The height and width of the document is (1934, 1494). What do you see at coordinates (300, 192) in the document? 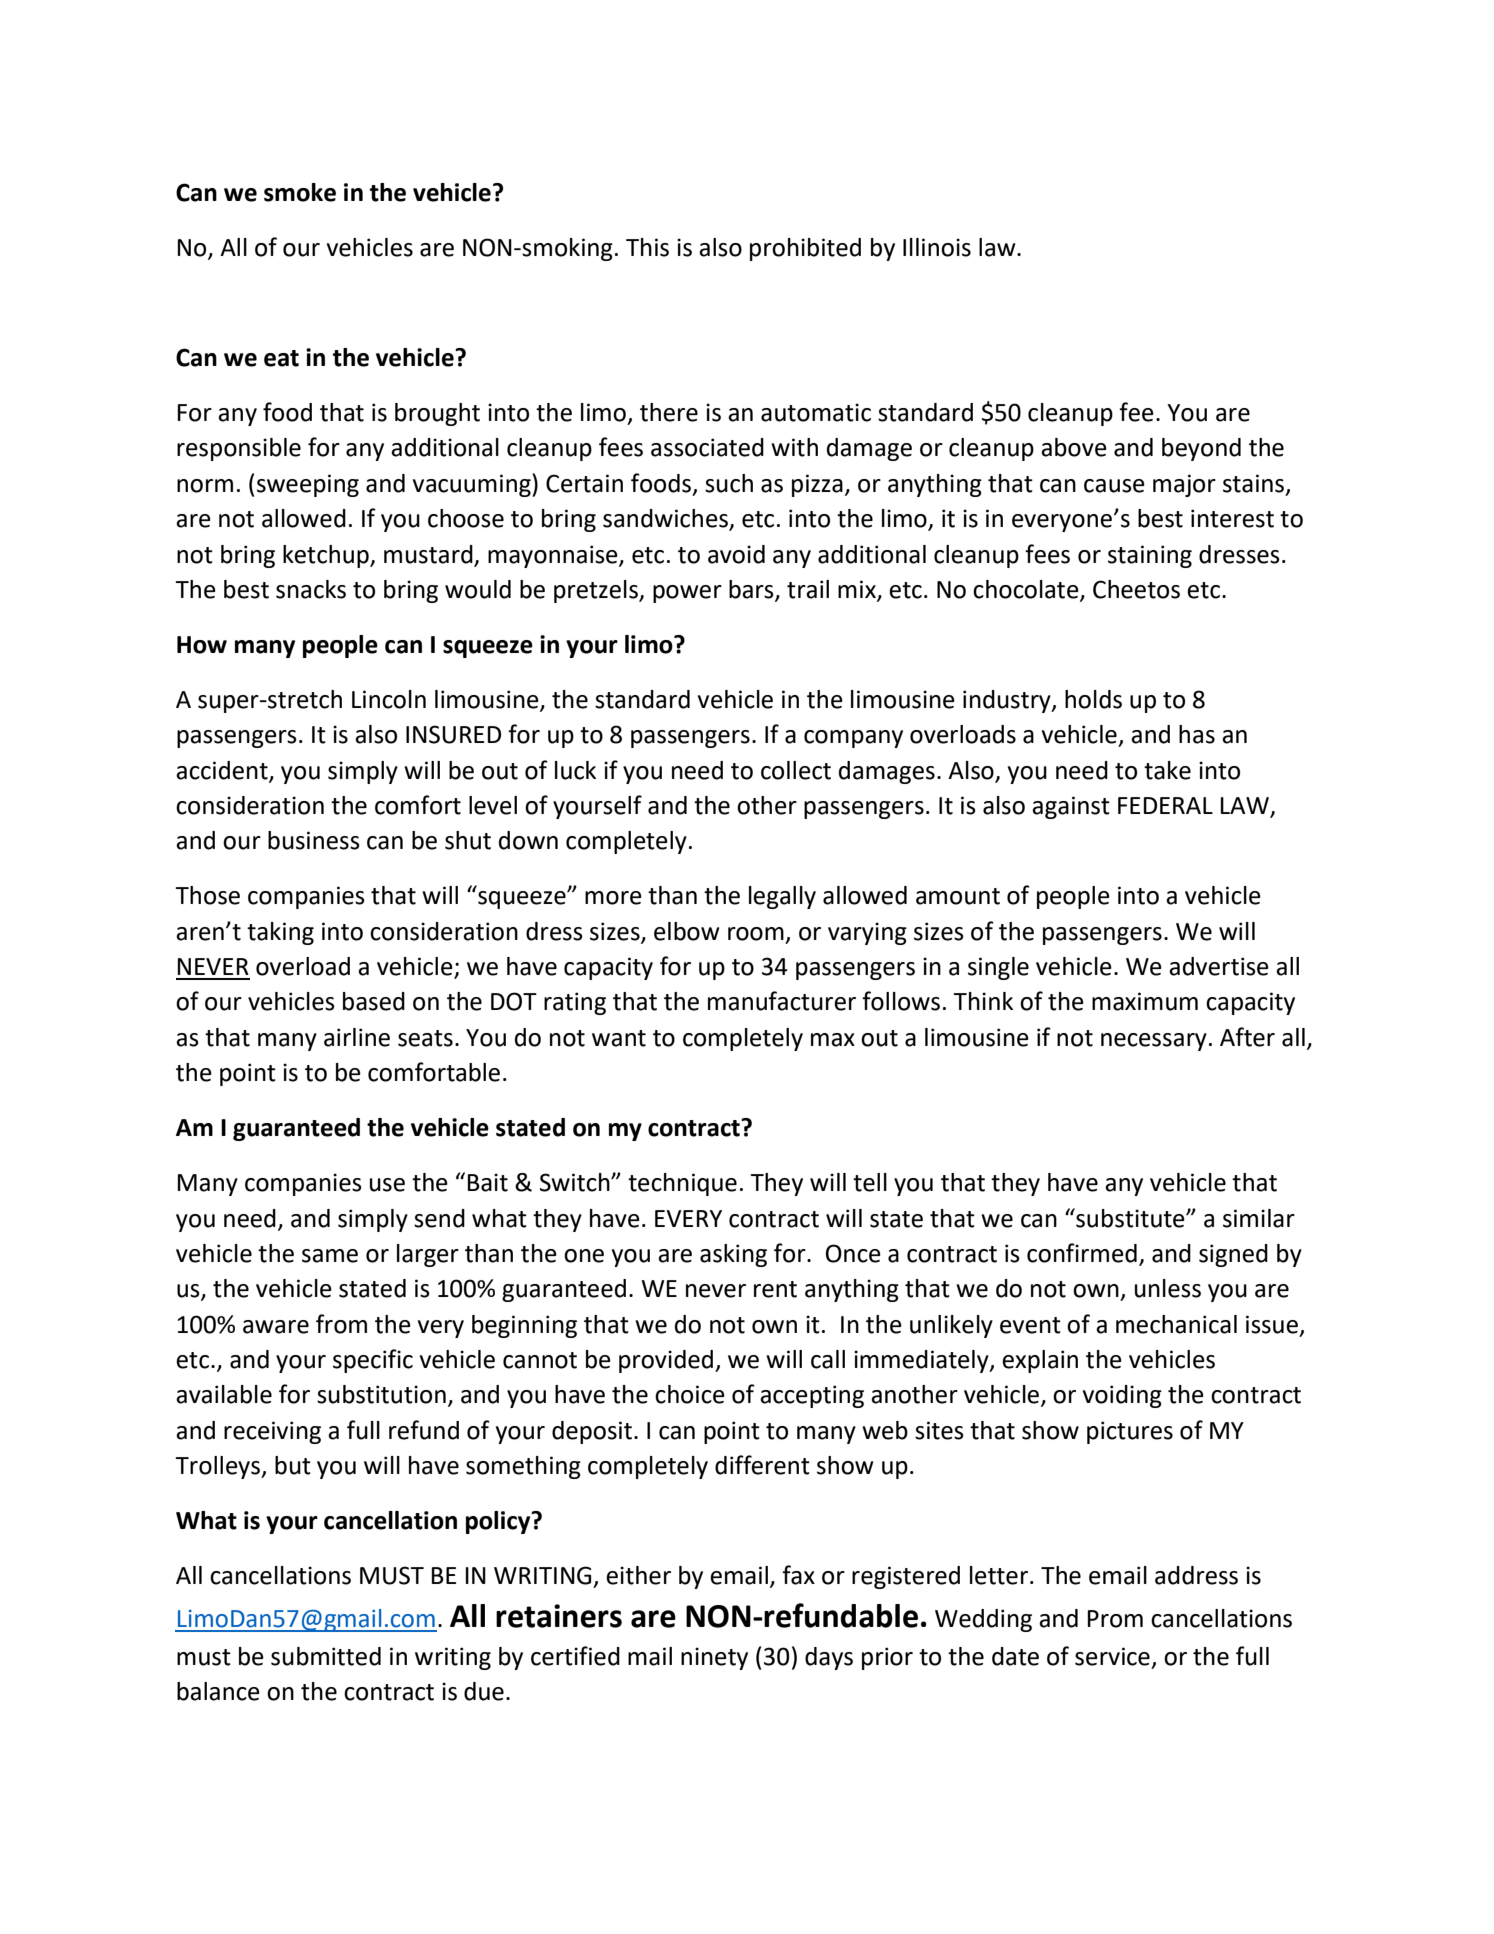
I see `smoke` at bounding box center [300, 192].
